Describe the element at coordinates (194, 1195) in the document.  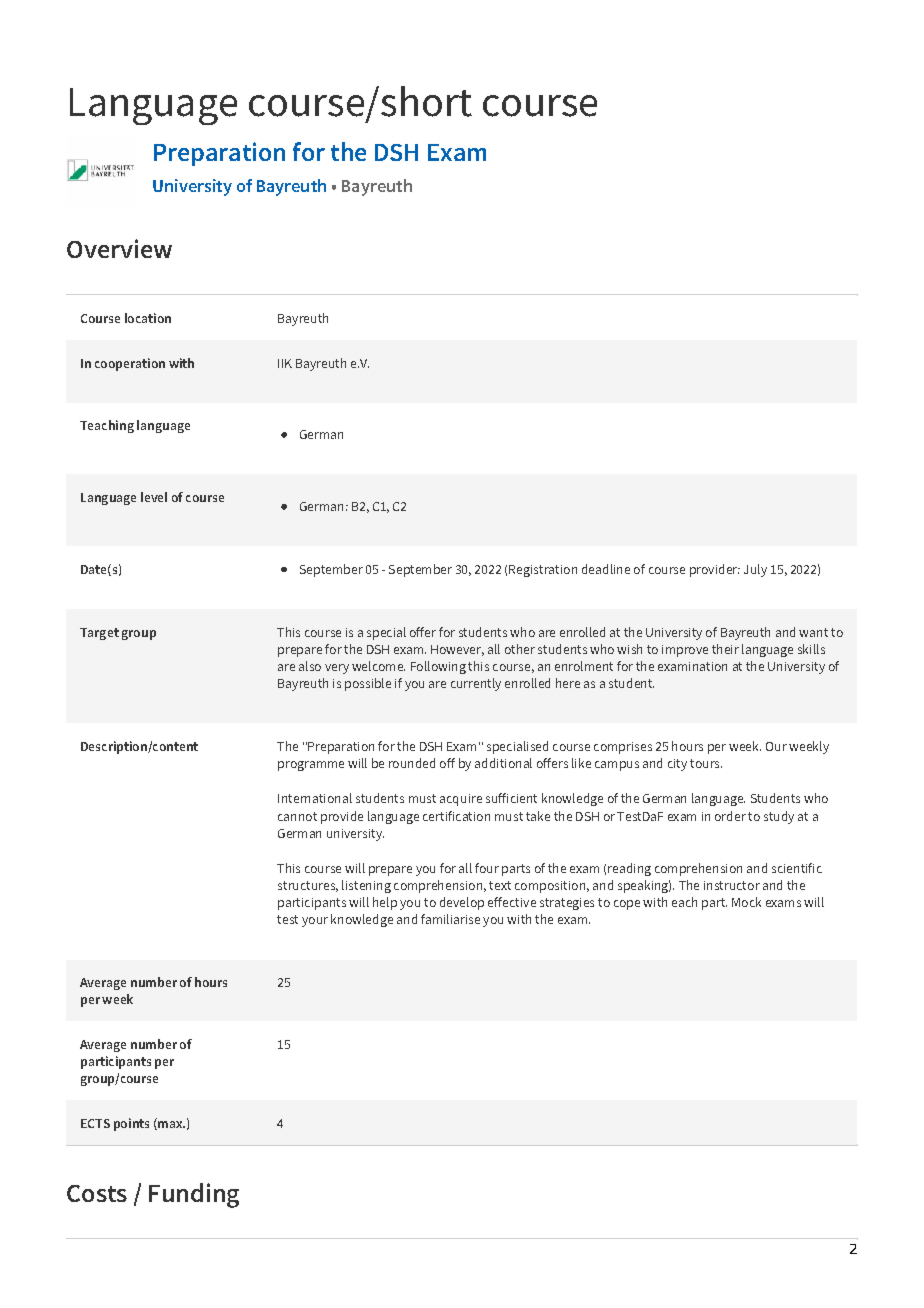
I see `Funding` at that location.
